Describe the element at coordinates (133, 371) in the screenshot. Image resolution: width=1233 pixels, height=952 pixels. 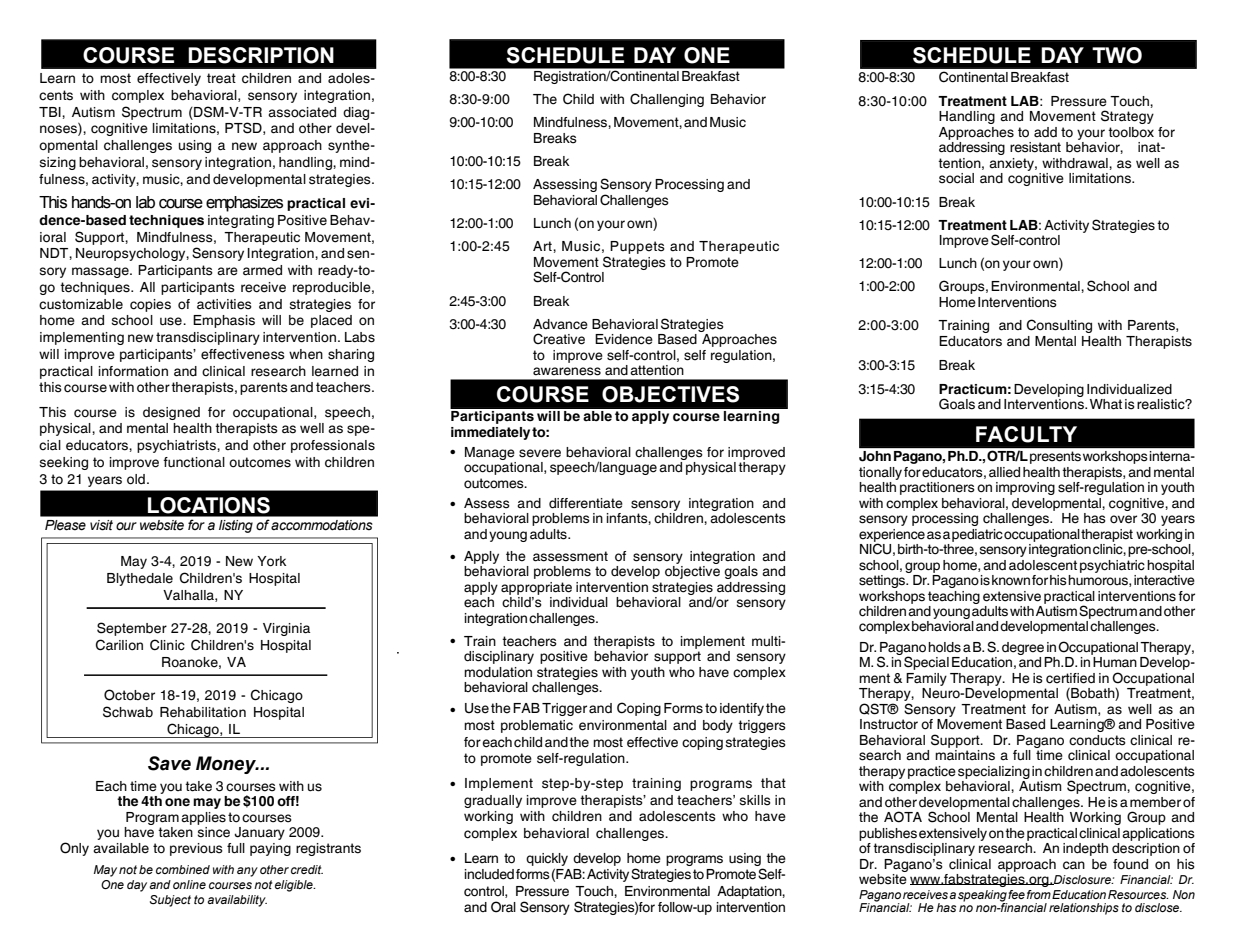
I see `information` at that location.
